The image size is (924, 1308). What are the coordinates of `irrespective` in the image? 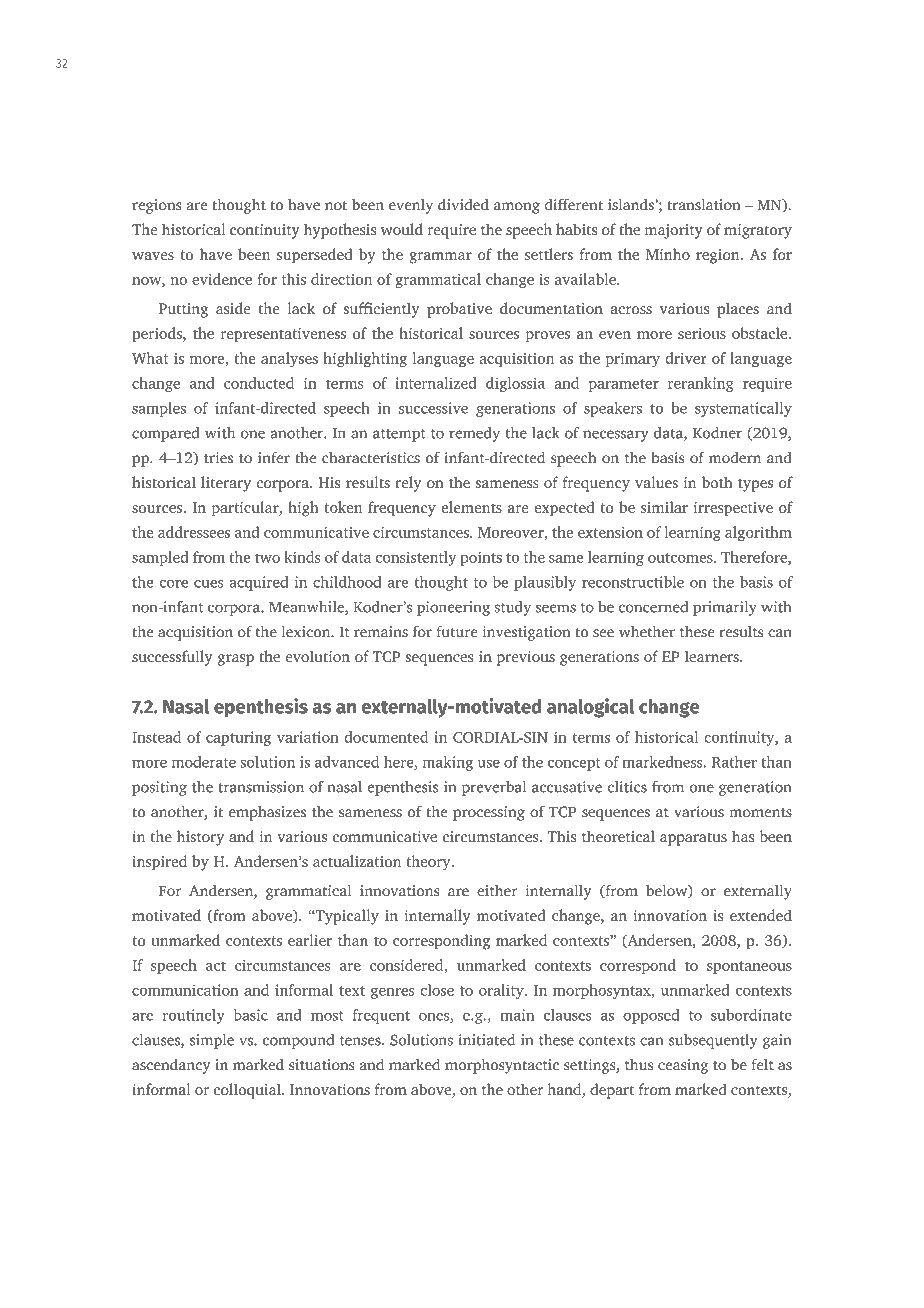 It's located at (733, 509).
